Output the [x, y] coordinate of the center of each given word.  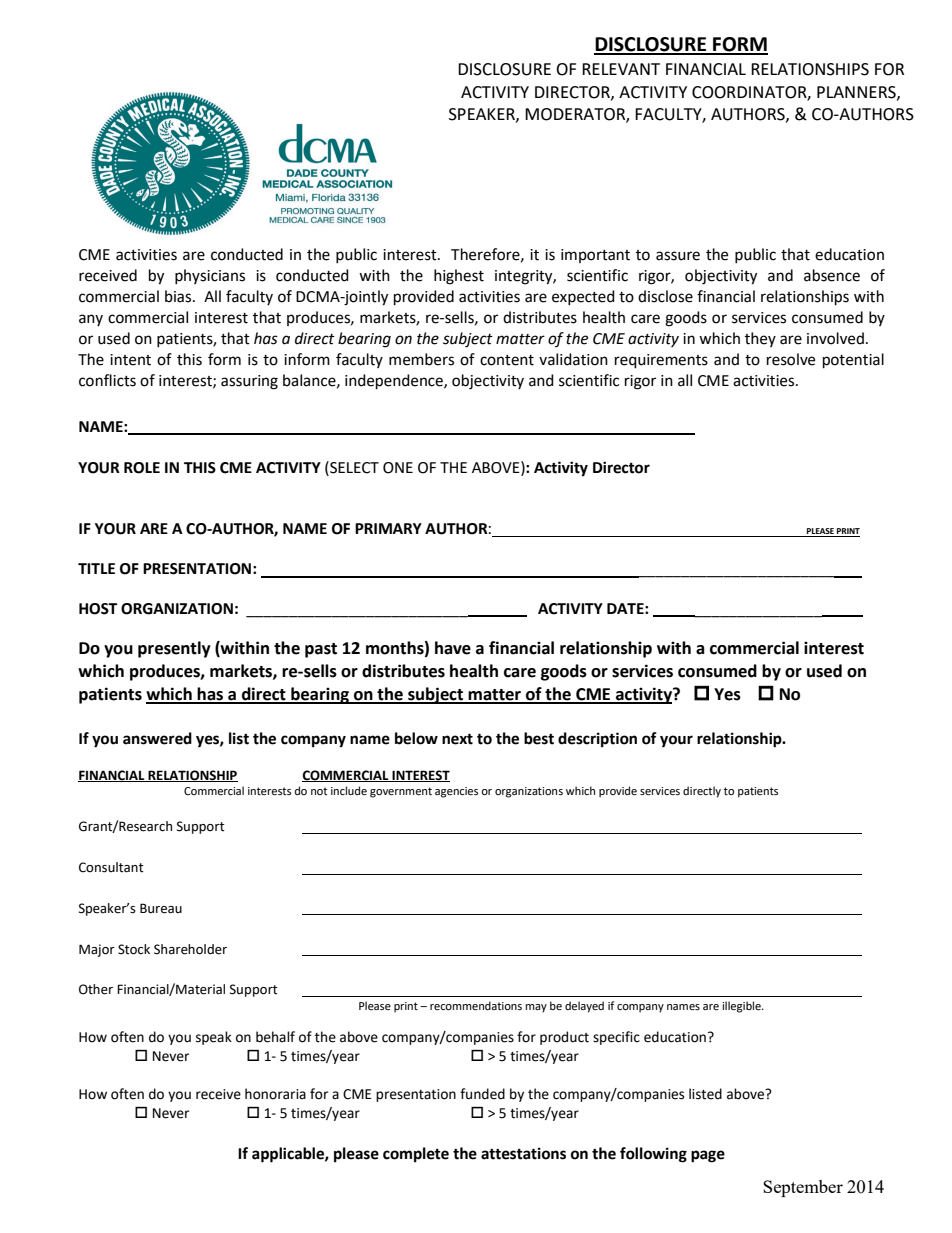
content [507, 360]
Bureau [161, 908]
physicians [210, 276]
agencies [456, 792]
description [597, 740]
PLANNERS [857, 93]
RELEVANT [621, 69]
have [453, 648]
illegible [742, 1007]
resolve [791, 359]
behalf [275, 1037]
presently [174, 649]
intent [130, 360]
